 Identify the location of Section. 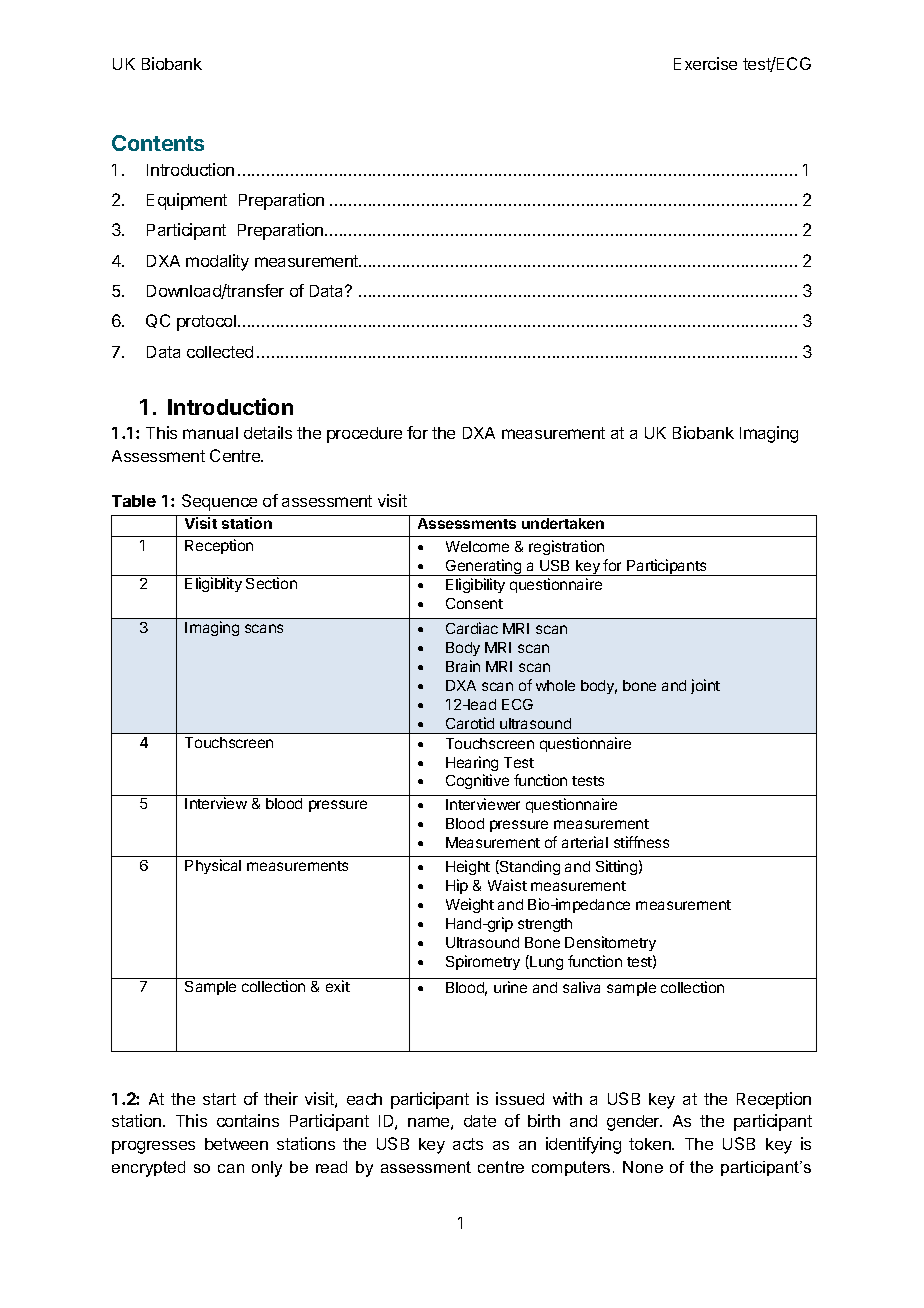
(271, 583).
